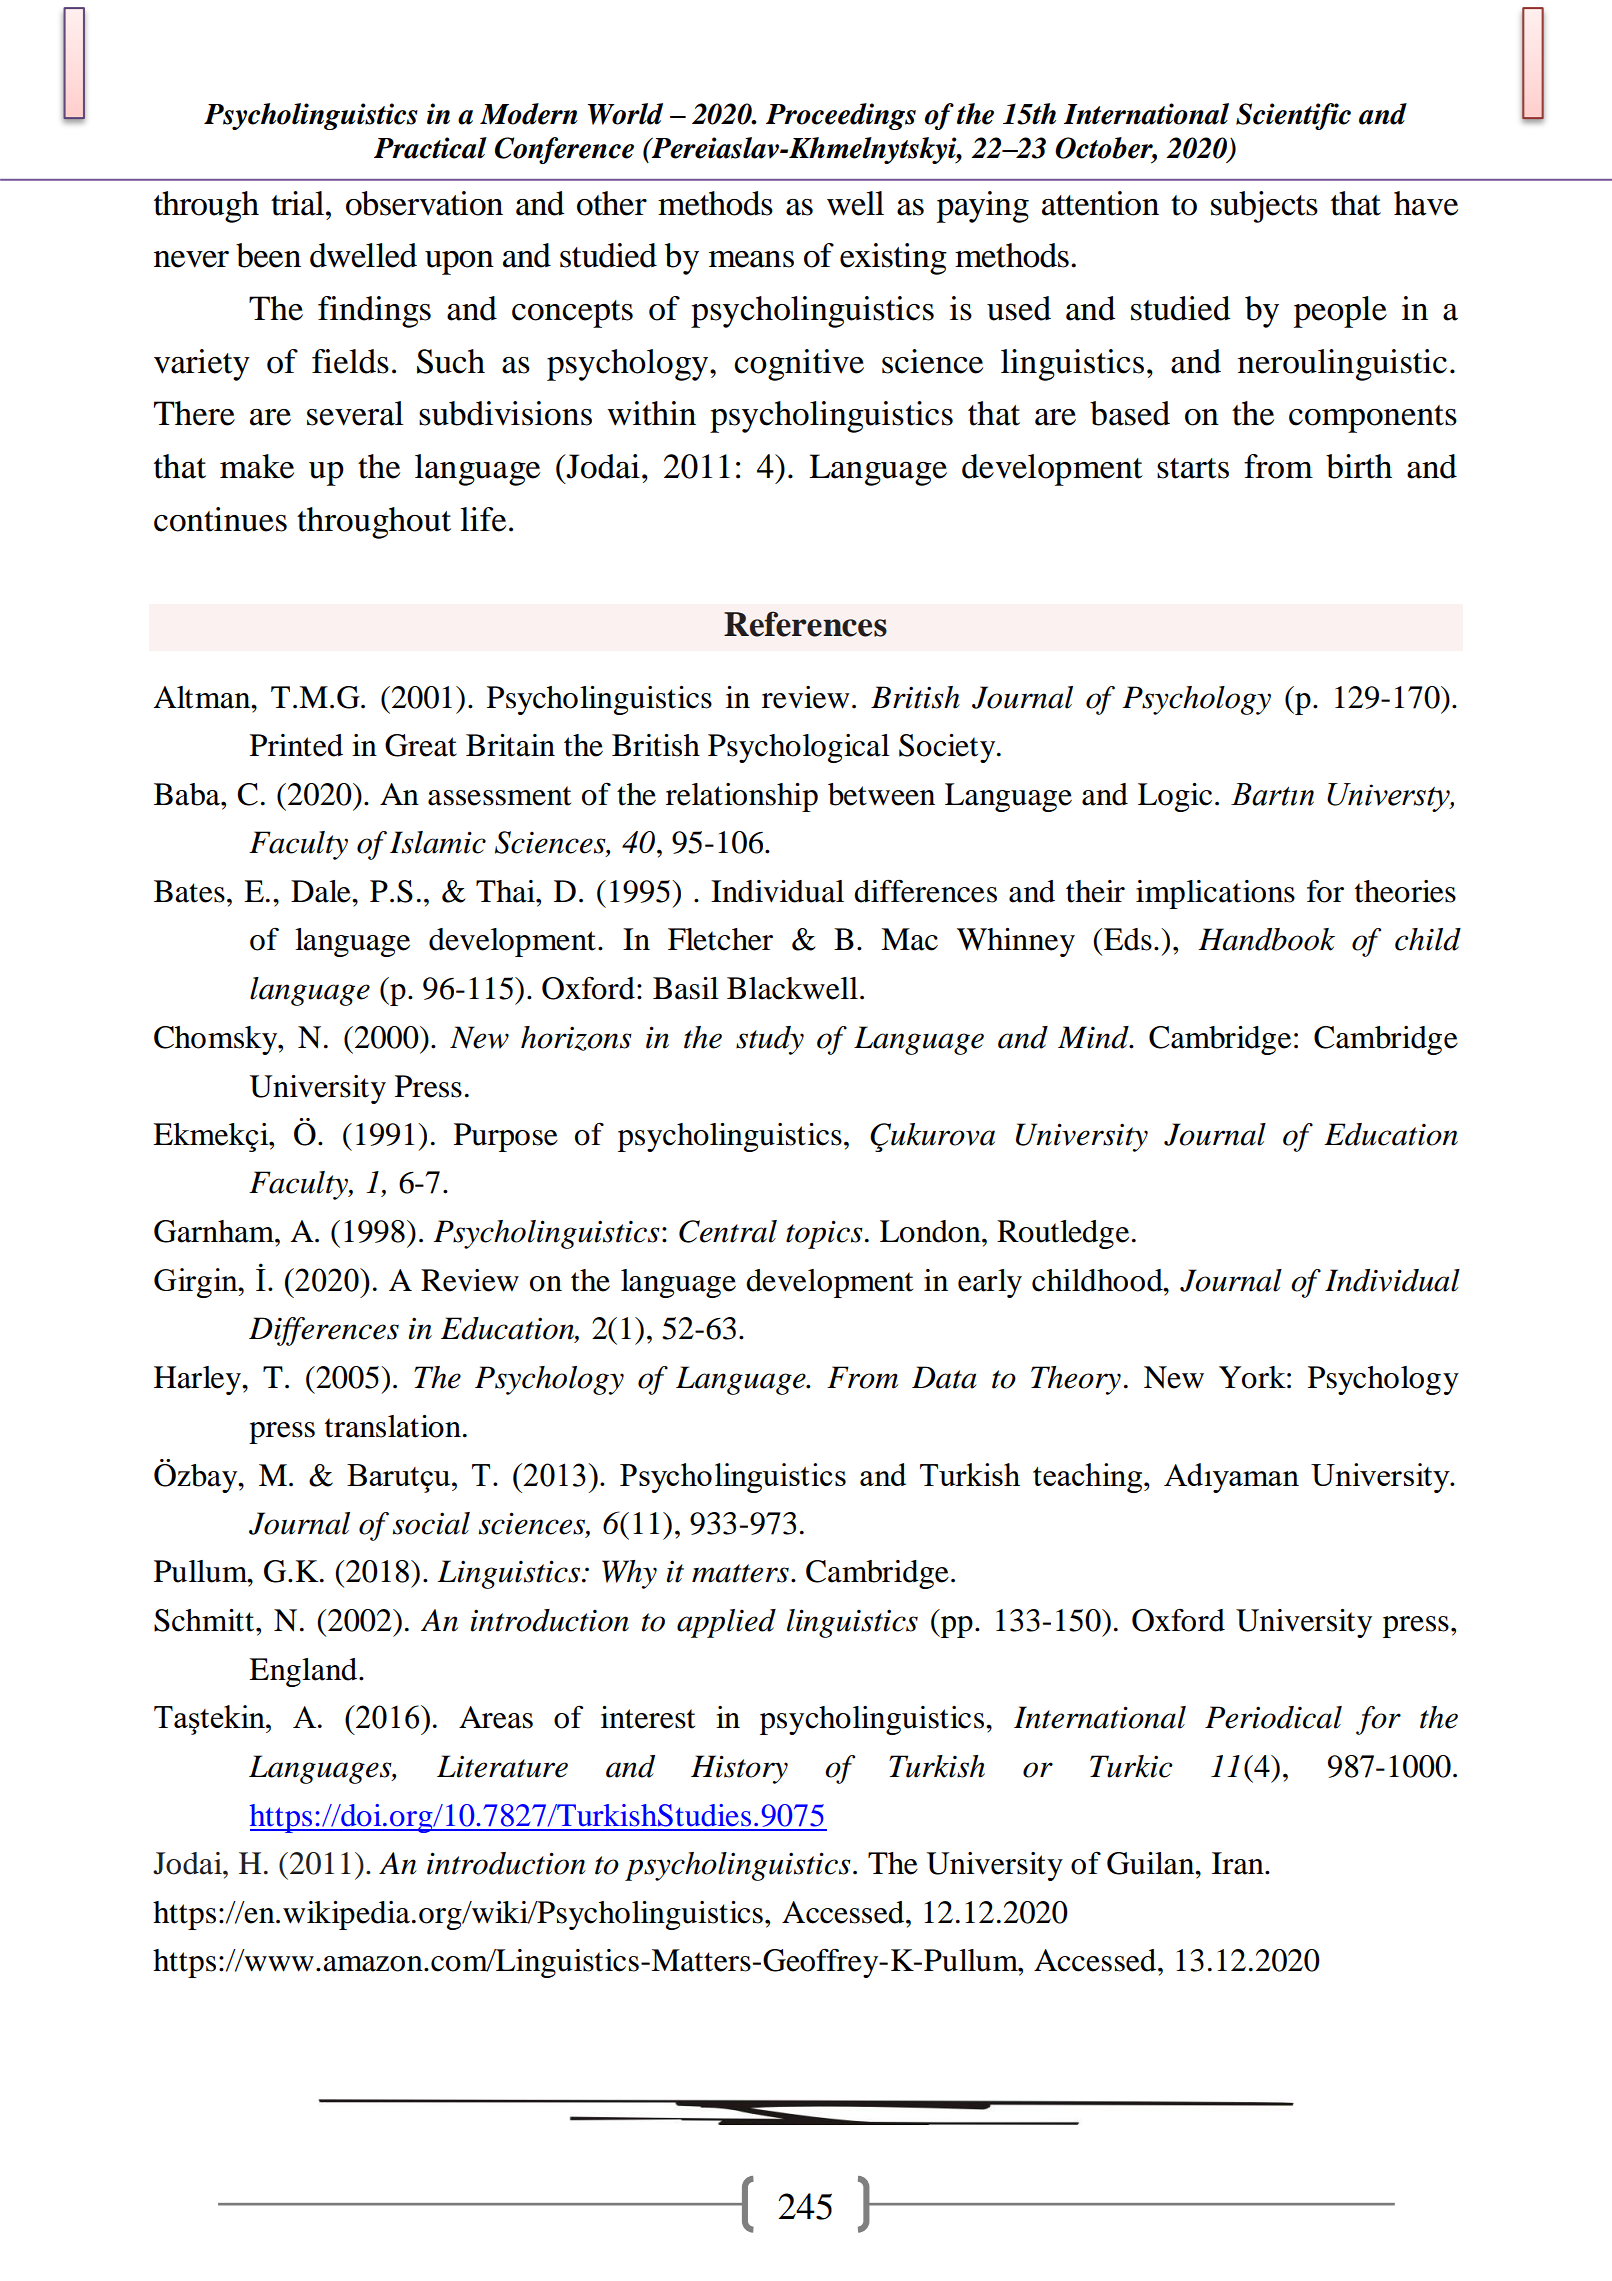 This screenshot has width=1612, height=2281. What do you see at coordinates (739, 1769) in the screenshot?
I see `History` at bounding box center [739, 1769].
